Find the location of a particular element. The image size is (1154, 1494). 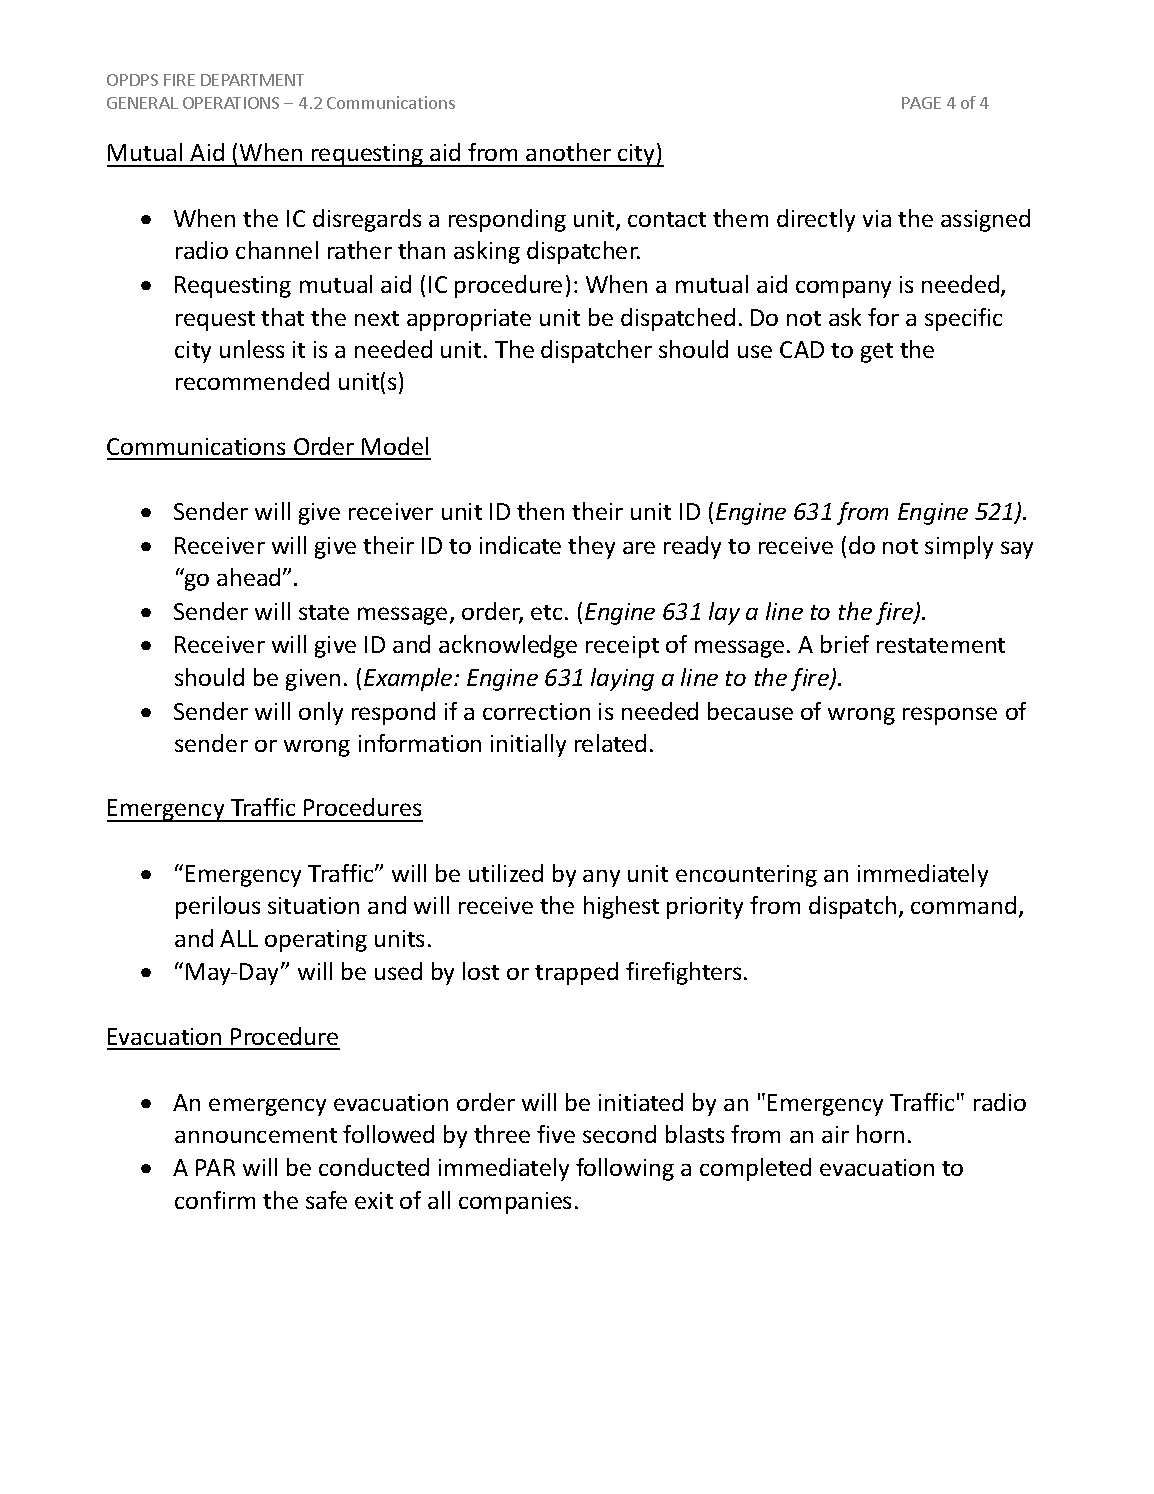

brief is located at coordinates (845, 644).
